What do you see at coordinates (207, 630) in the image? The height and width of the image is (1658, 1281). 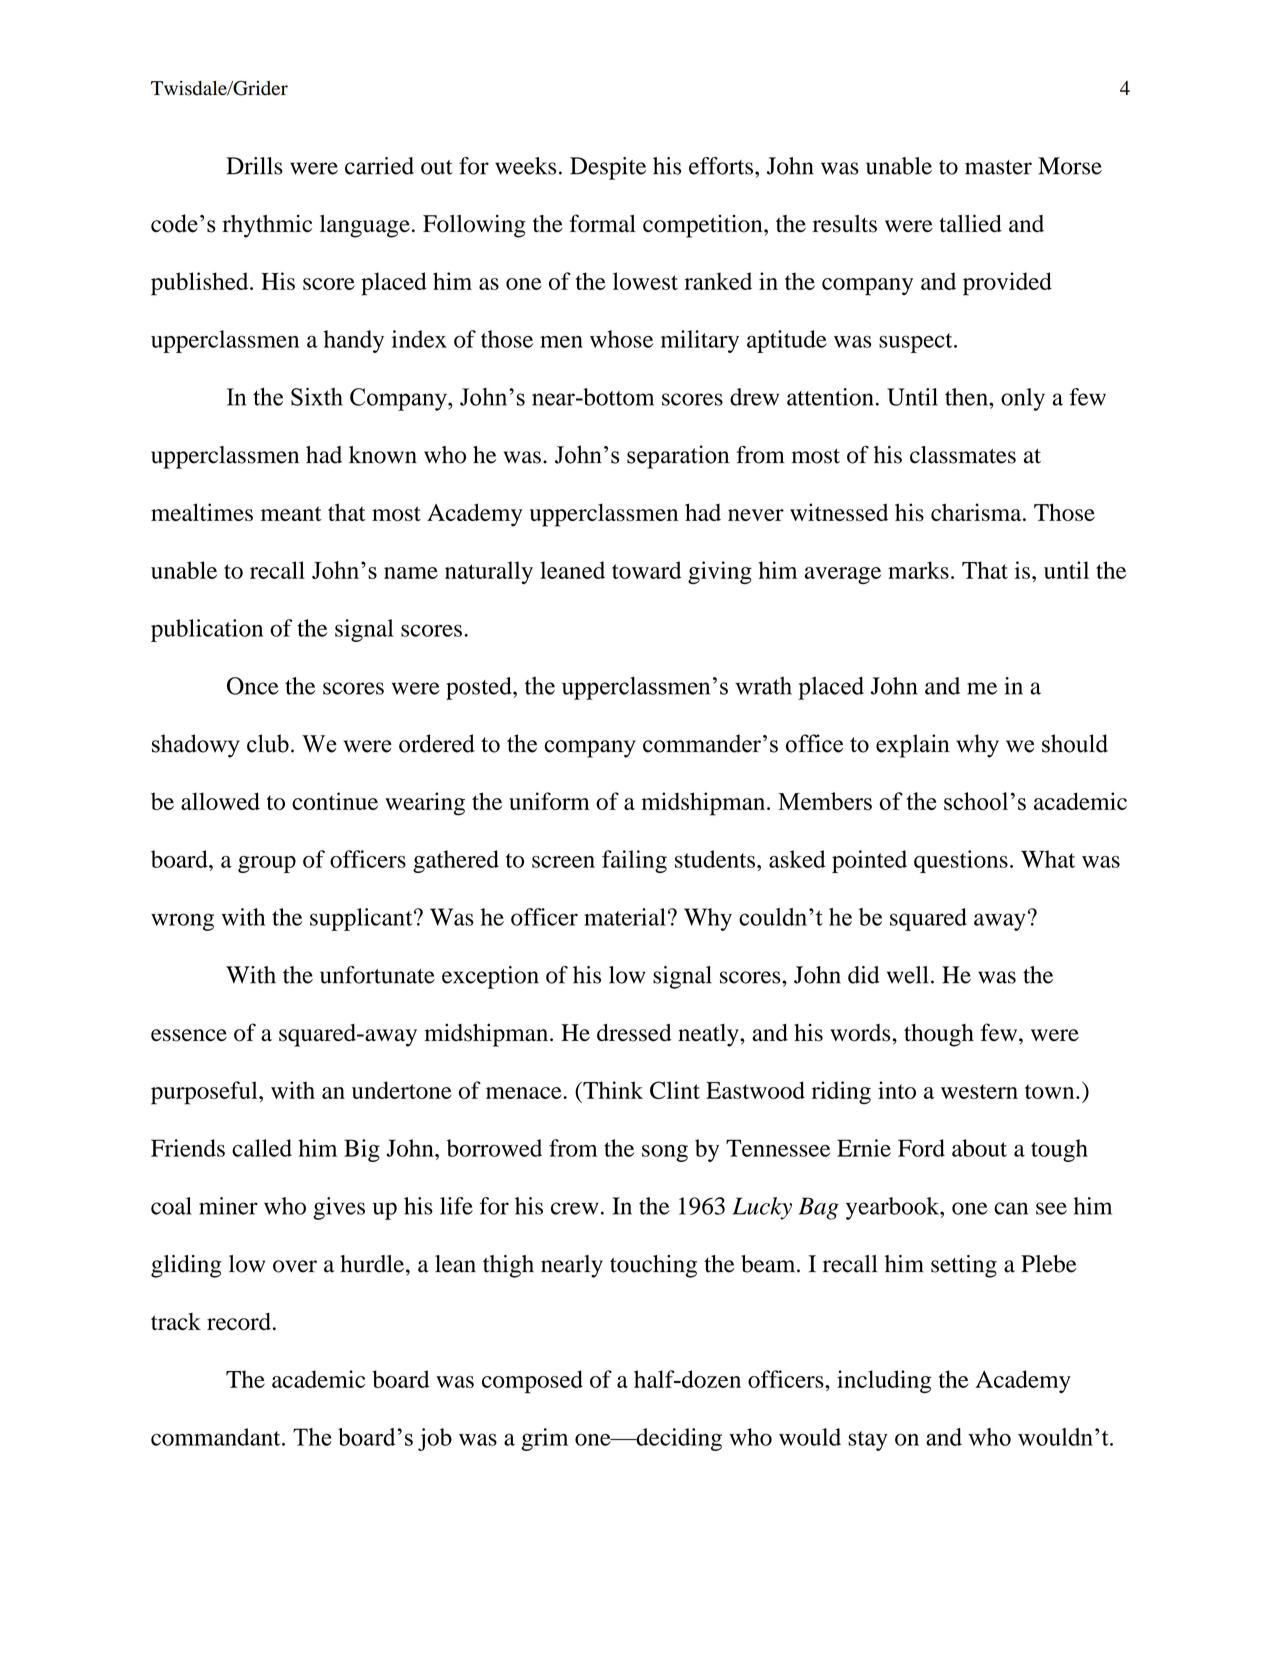 I see `publication` at bounding box center [207, 630].
